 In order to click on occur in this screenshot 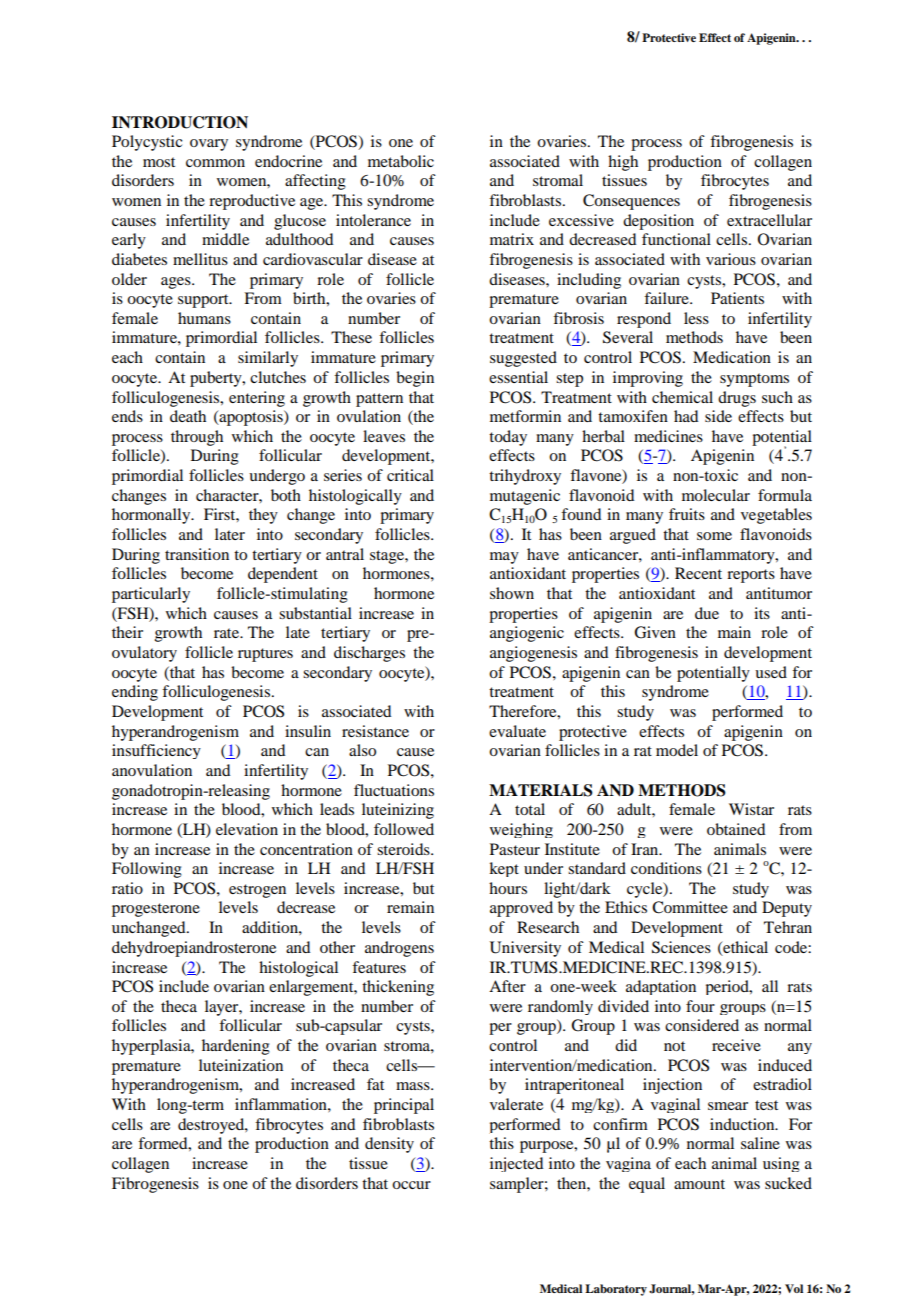, I will do `click(411, 1185)`.
